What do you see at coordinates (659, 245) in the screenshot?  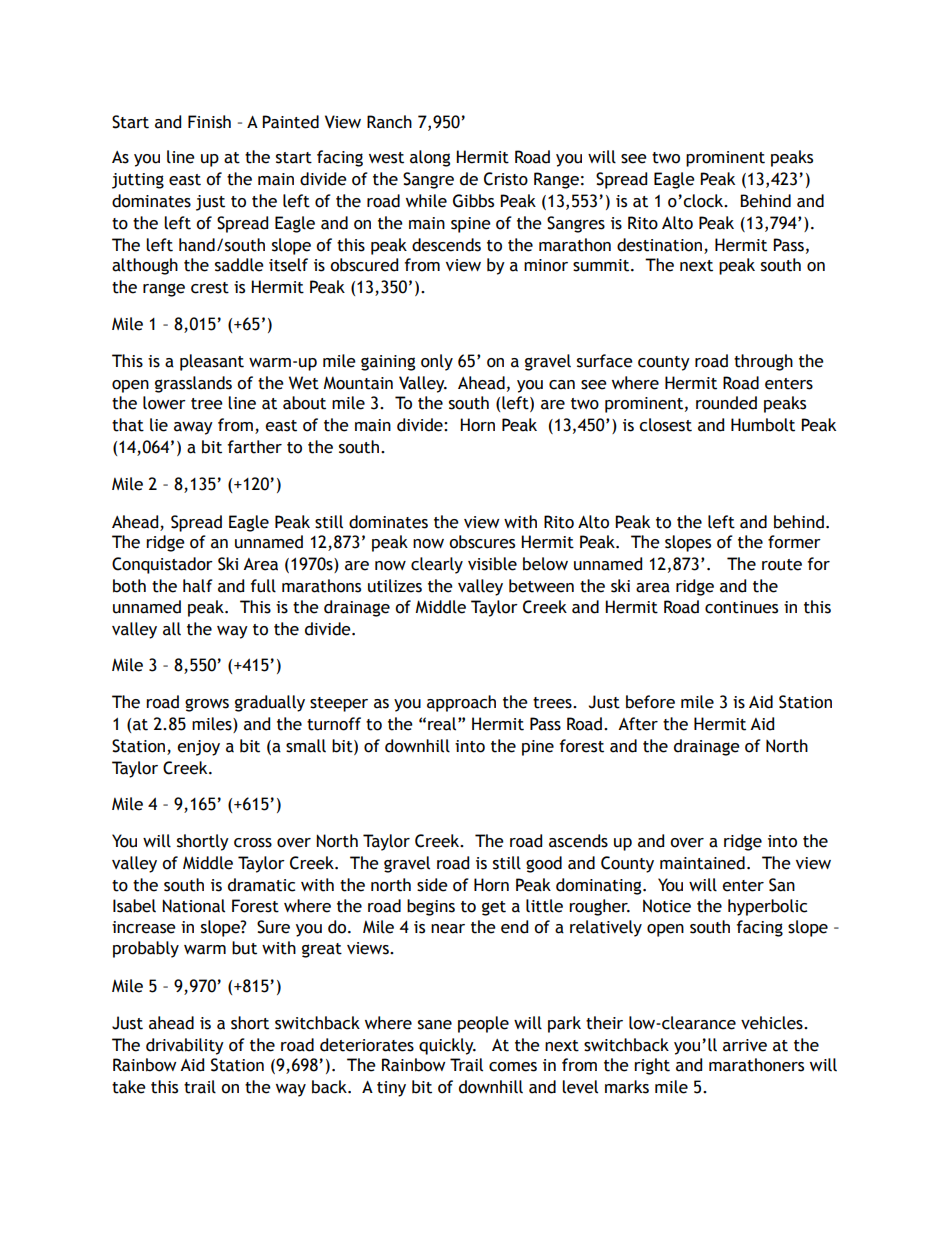 I see `destination` at bounding box center [659, 245].
